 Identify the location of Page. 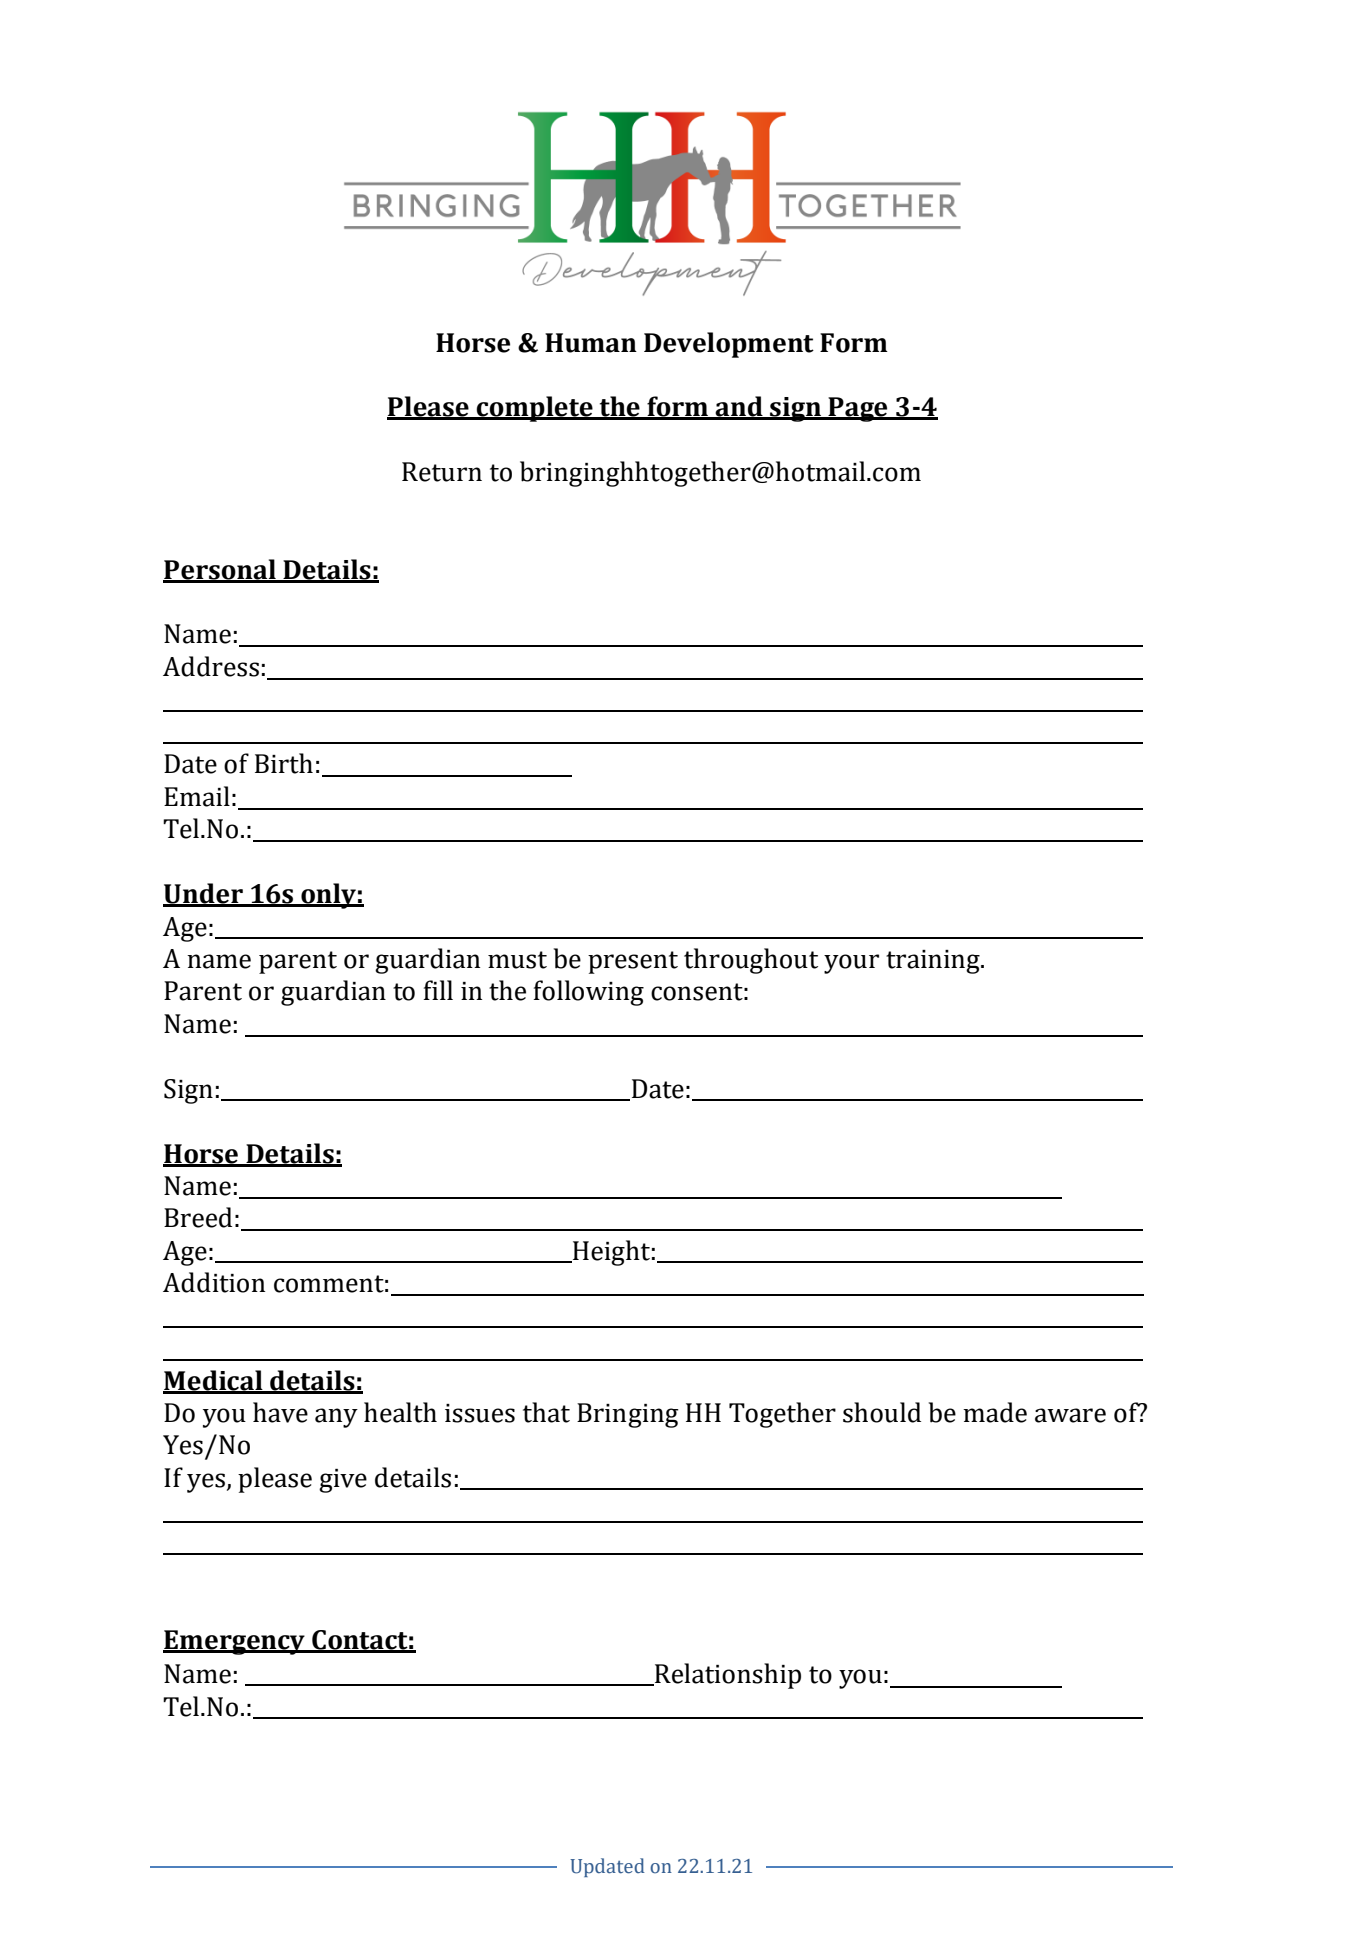
(858, 409).
